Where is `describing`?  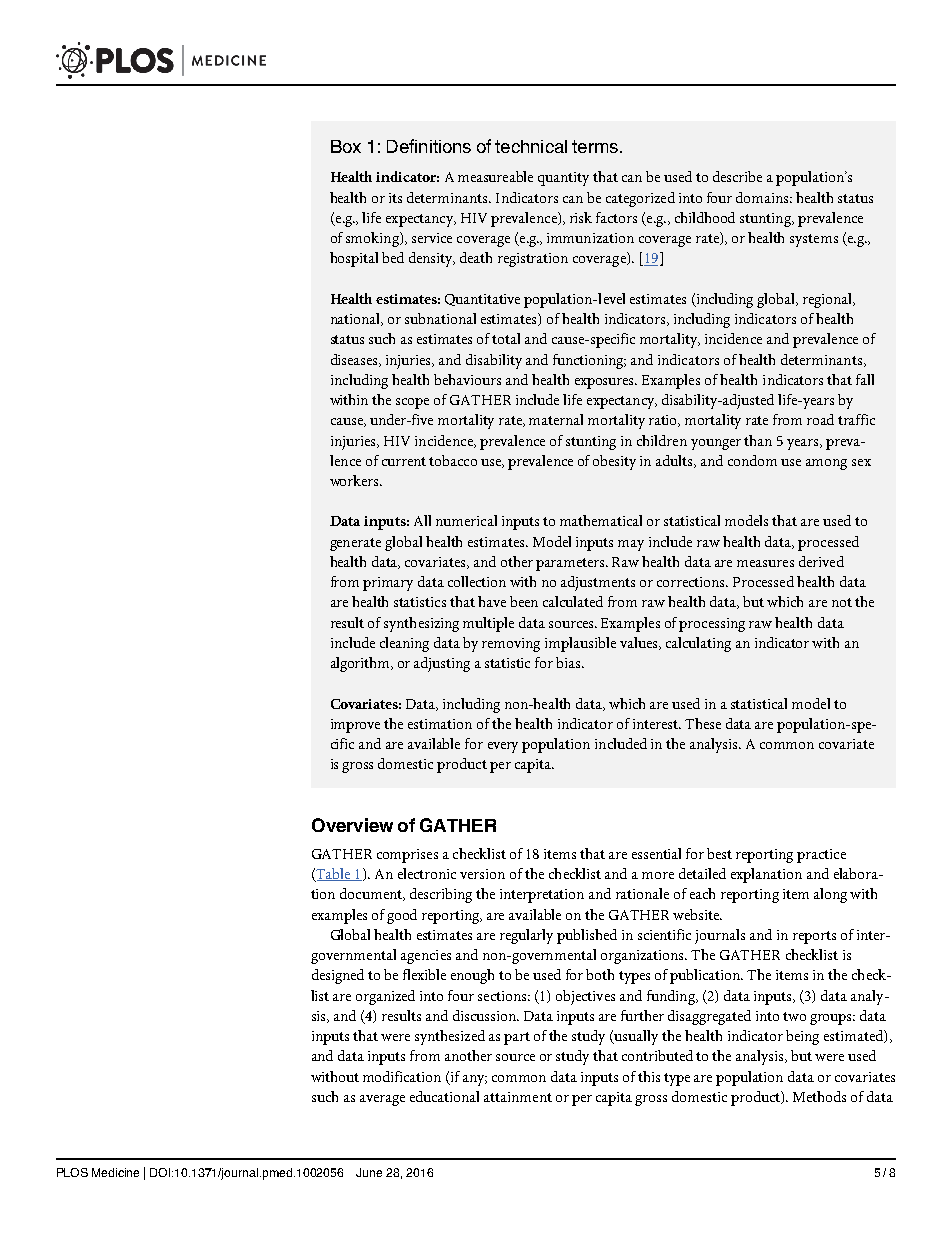 describing is located at coordinates (441, 895).
